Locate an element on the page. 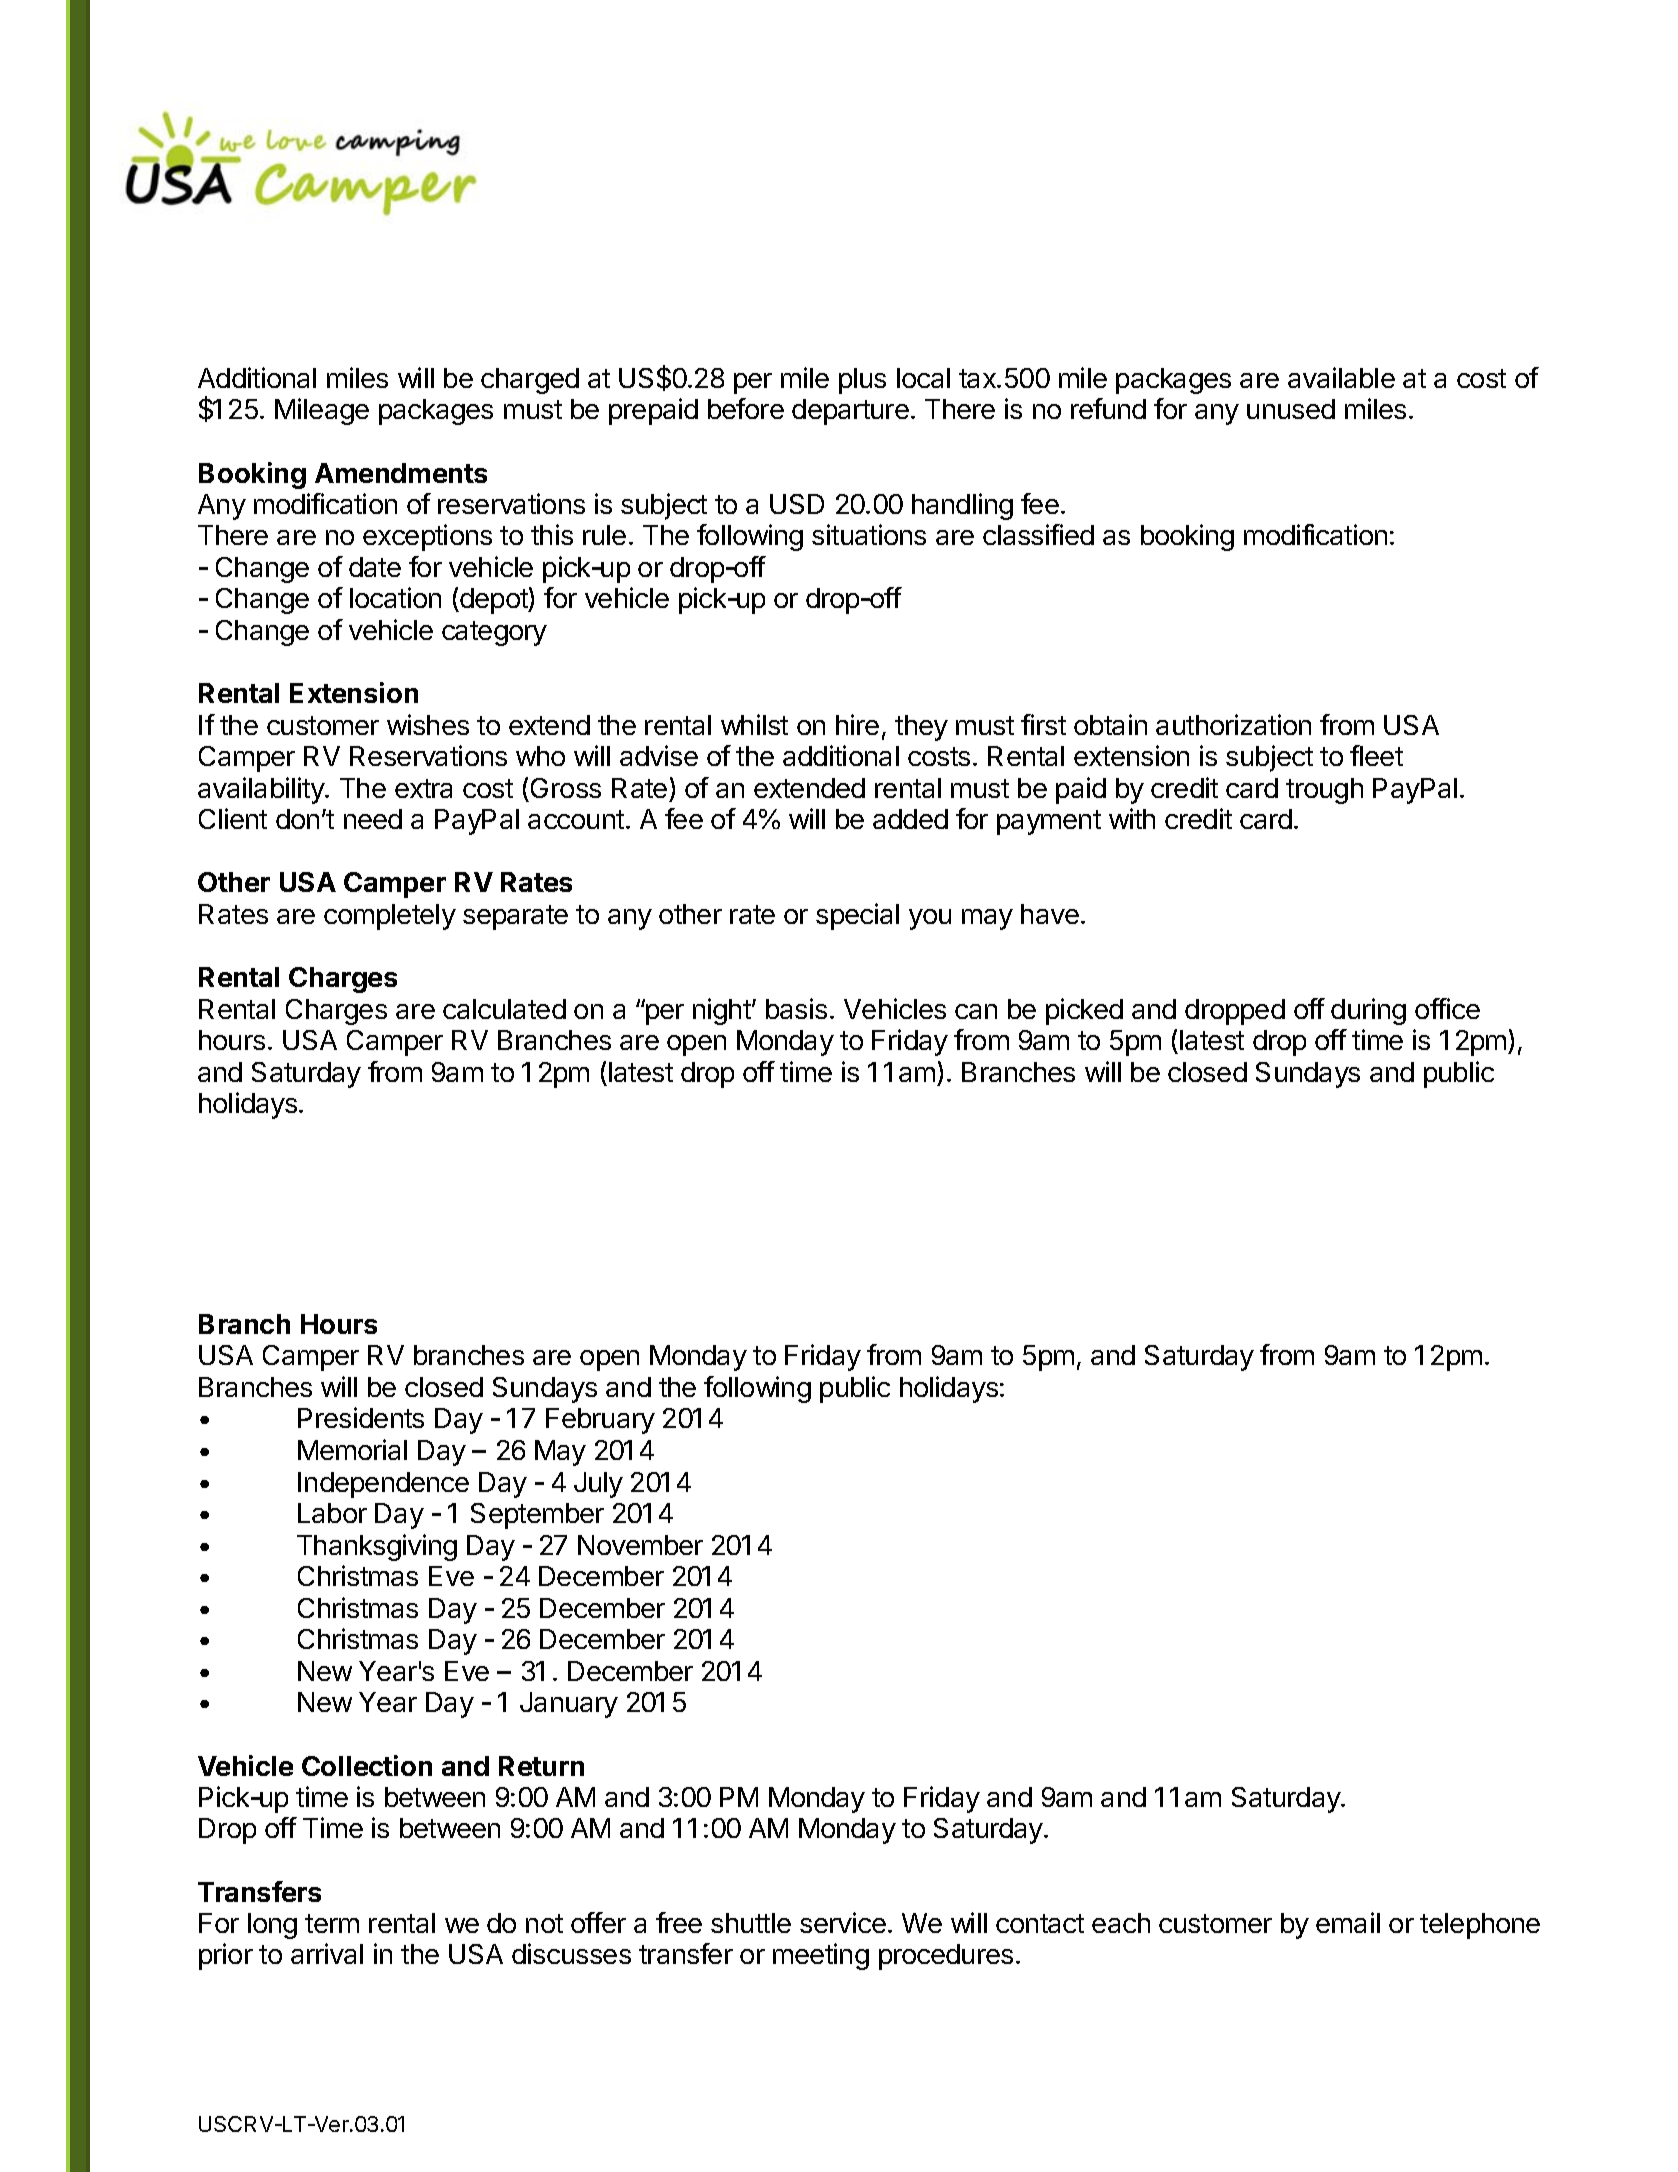 The width and height of the page is (1678, 2172). unused is located at coordinates (1291, 409).
